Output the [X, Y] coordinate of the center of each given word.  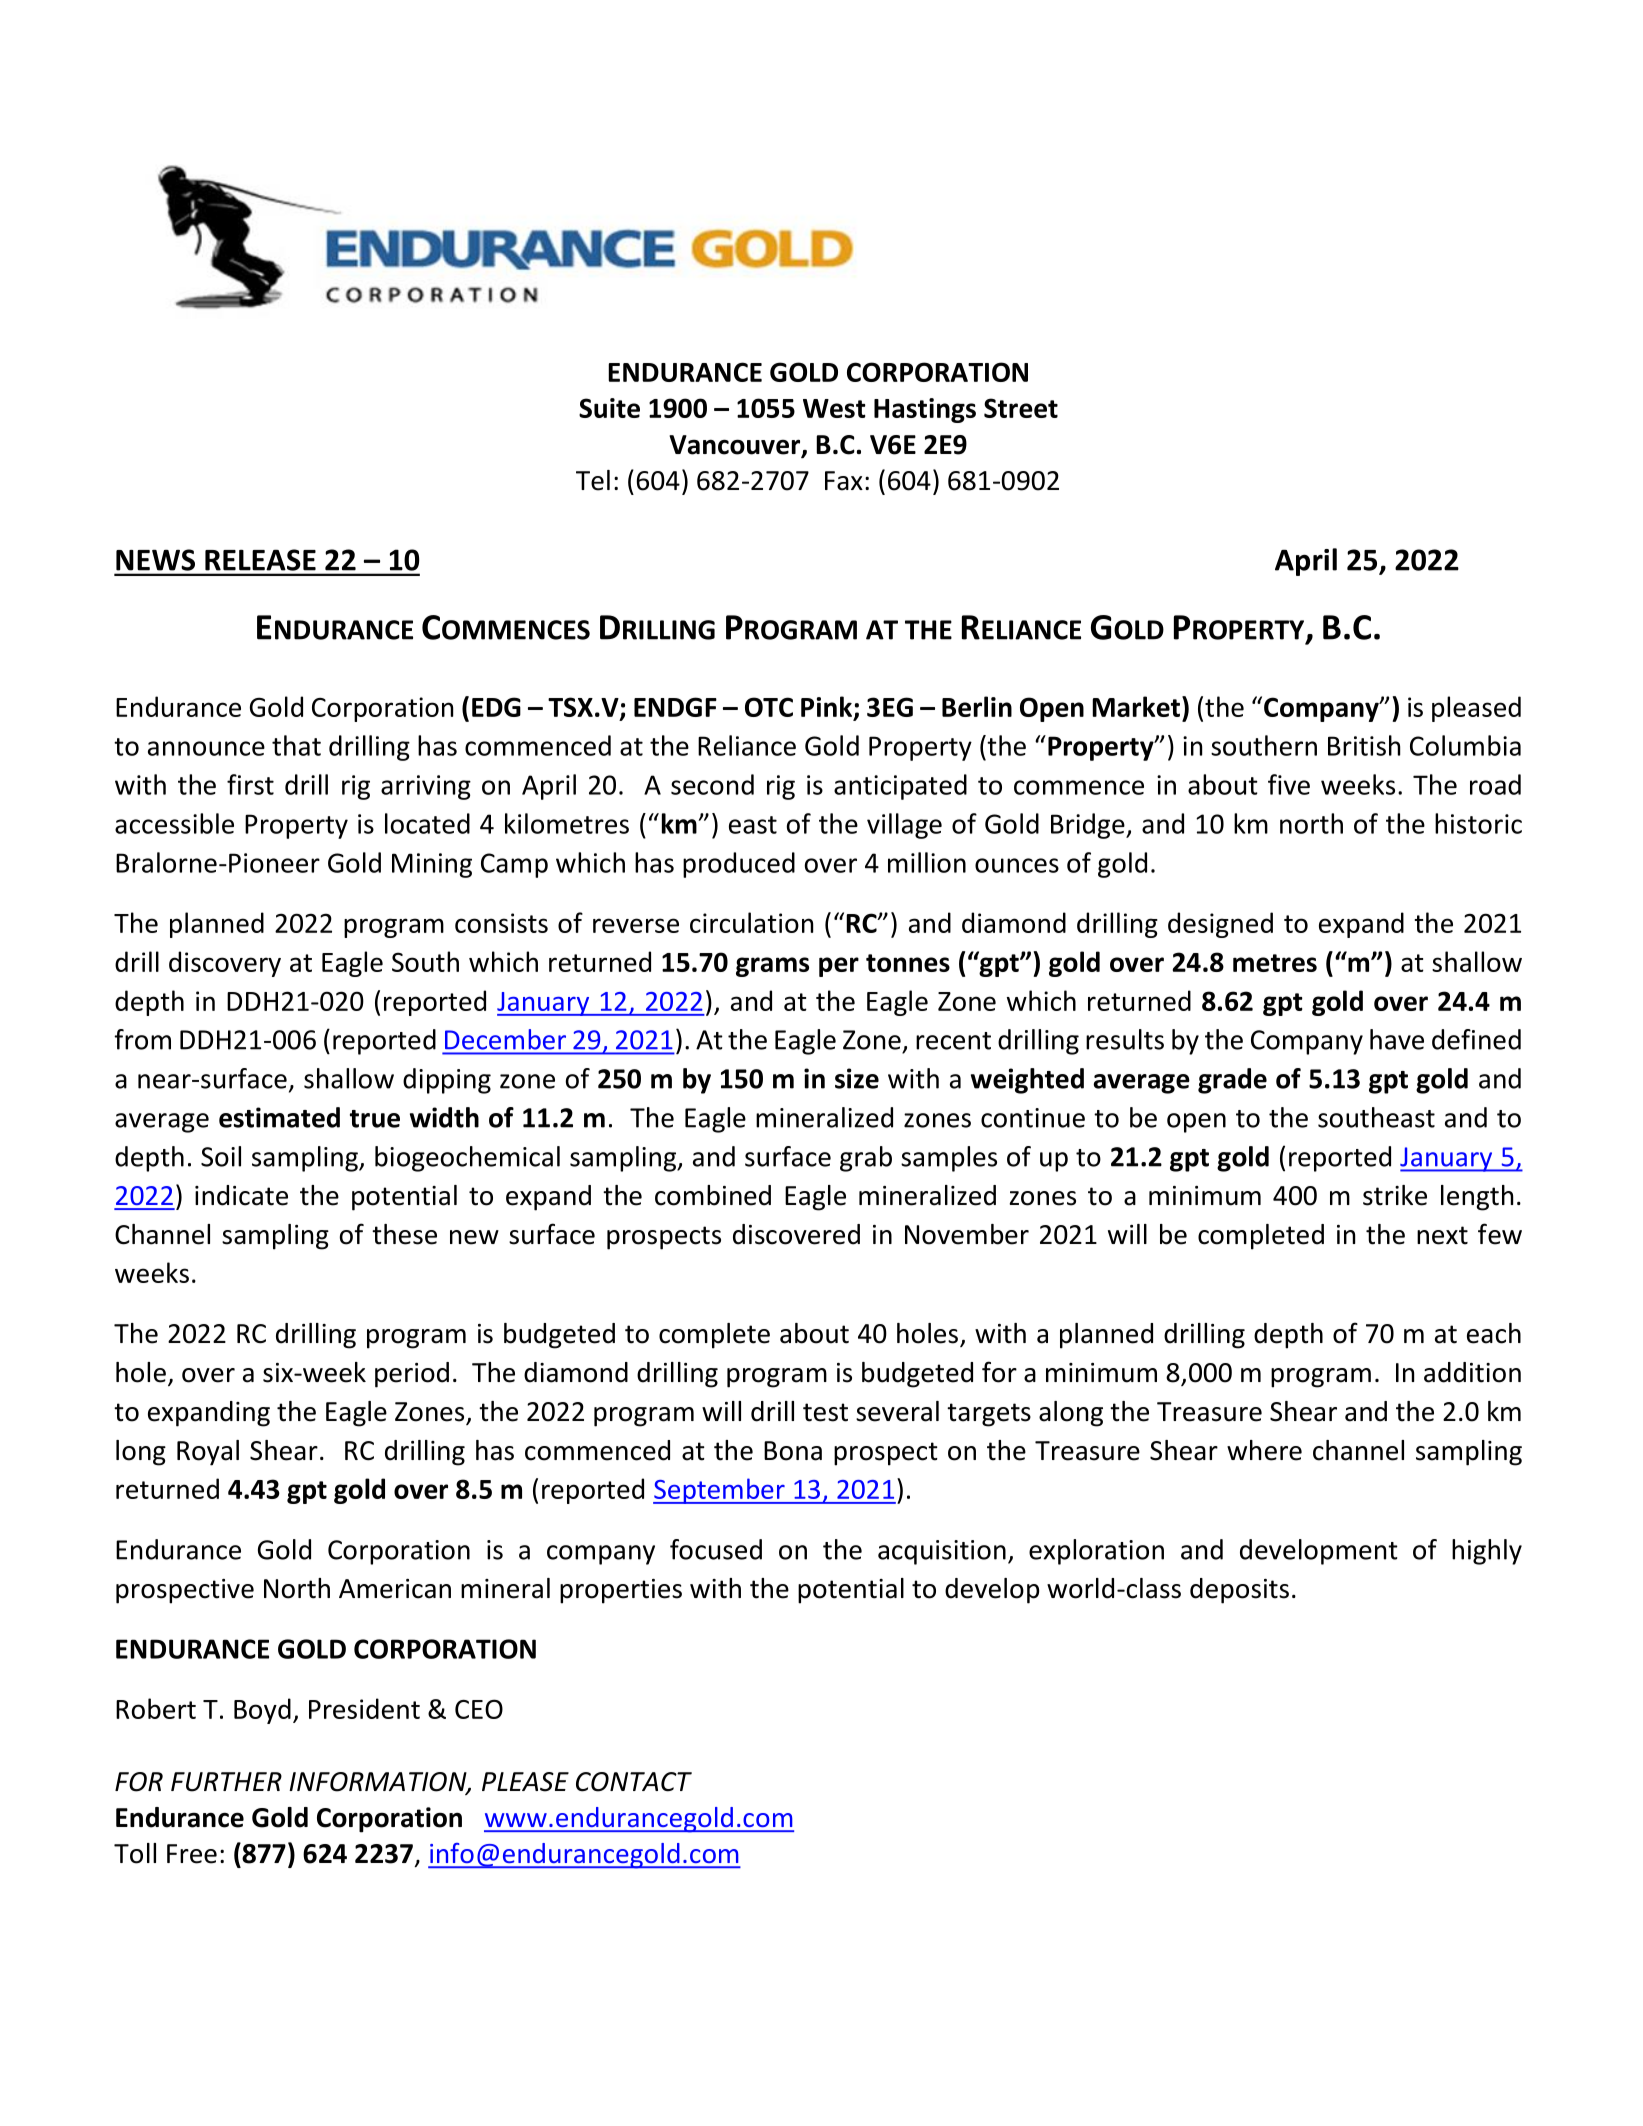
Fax [844, 481]
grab [866, 1159]
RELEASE [260, 560]
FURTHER [226, 1782]
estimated [279, 1117]
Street [1021, 408]
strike [1395, 1195]
